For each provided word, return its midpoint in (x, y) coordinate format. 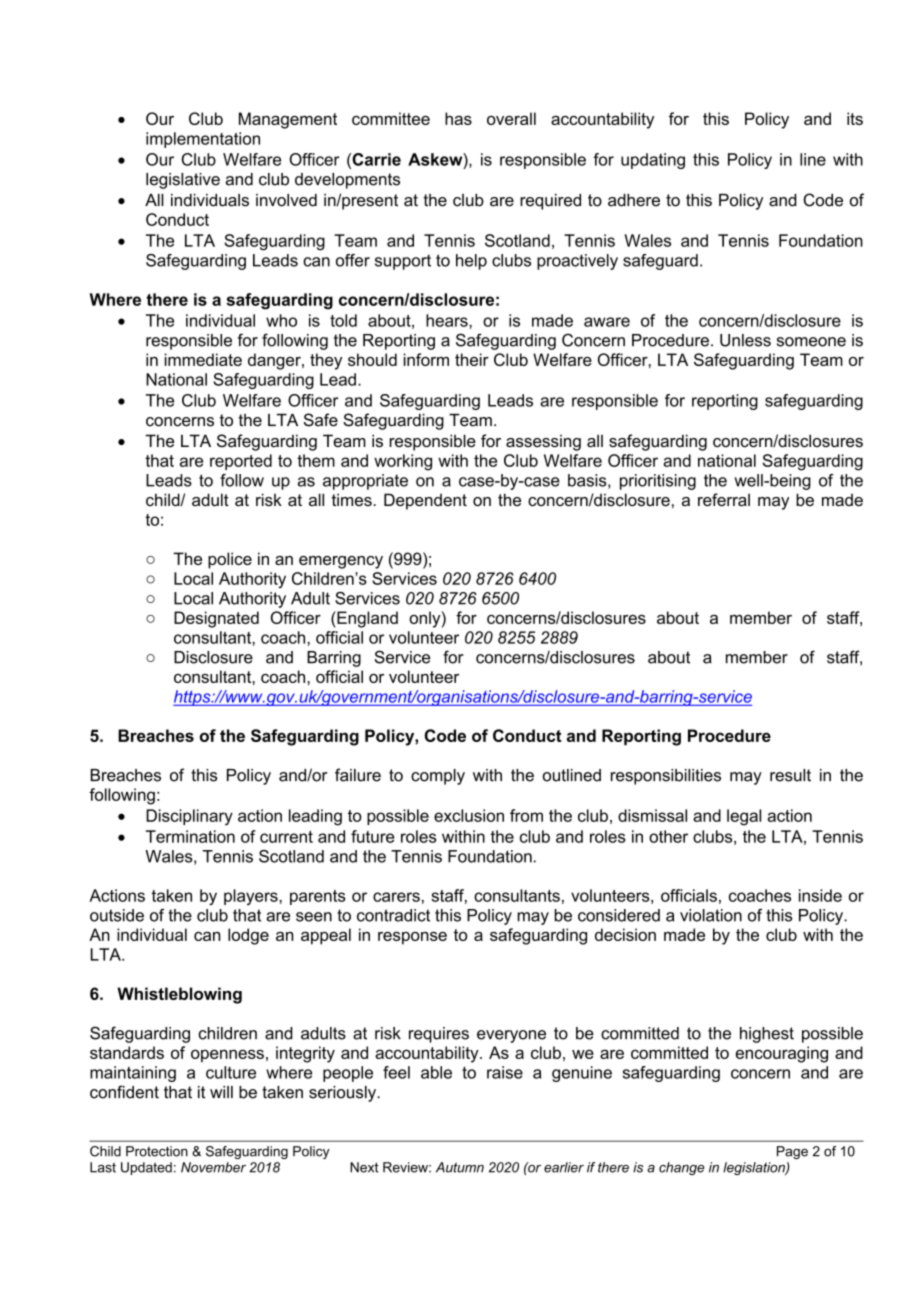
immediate (203, 359)
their (472, 359)
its (855, 118)
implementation (203, 140)
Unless (745, 340)
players (252, 897)
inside (820, 895)
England (366, 619)
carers (396, 897)
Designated (216, 619)
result (790, 775)
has (458, 118)
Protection (157, 1151)
